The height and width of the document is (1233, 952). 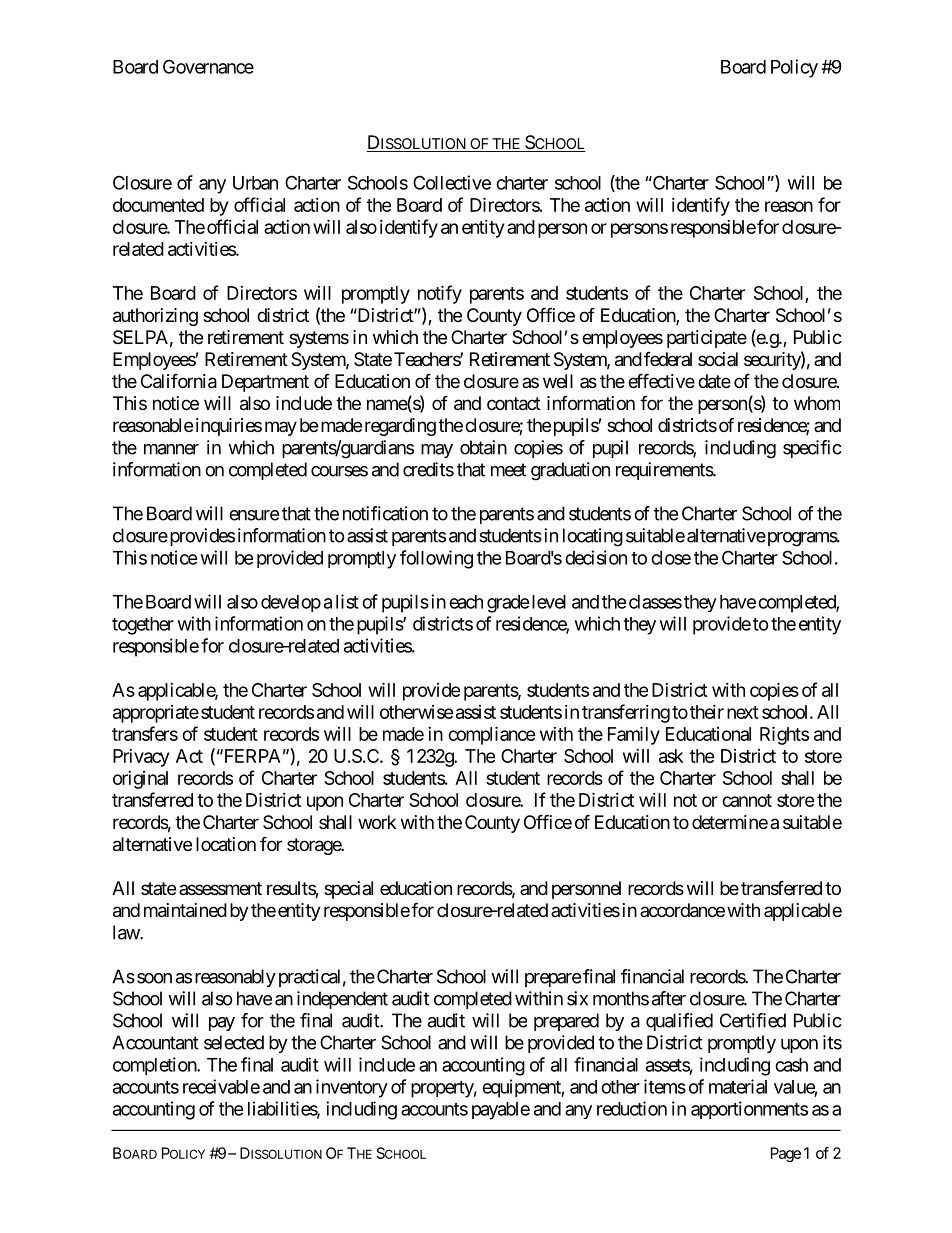 What do you see at coordinates (255, 183) in the document?
I see `Urban` at bounding box center [255, 183].
